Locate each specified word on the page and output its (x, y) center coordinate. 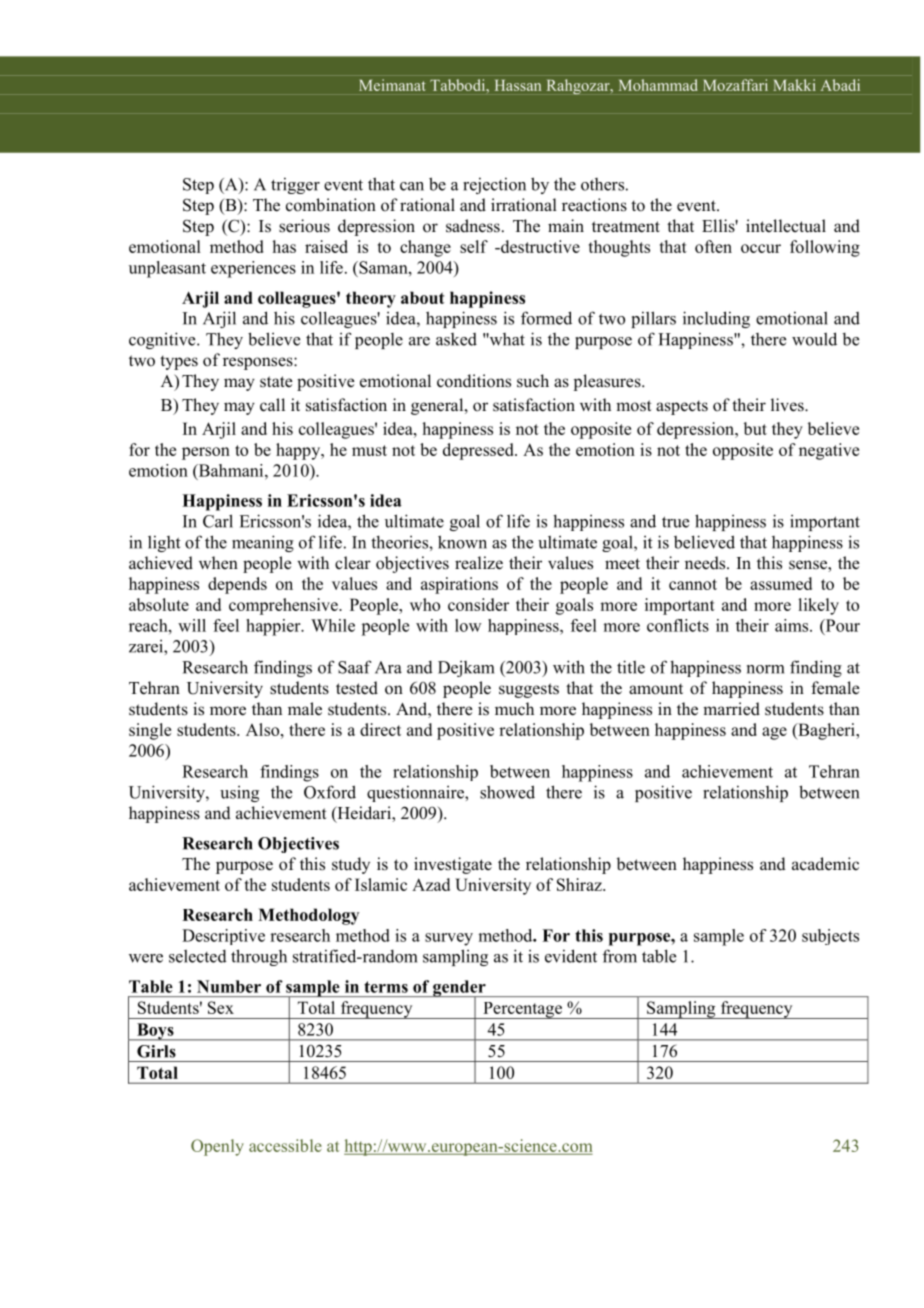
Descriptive (223, 937)
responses (259, 363)
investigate (453, 865)
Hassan (518, 85)
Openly (217, 1147)
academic (825, 864)
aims (793, 625)
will (192, 625)
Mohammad (658, 85)
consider (478, 604)
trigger (295, 186)
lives (788, 405)
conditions (474, 381)
